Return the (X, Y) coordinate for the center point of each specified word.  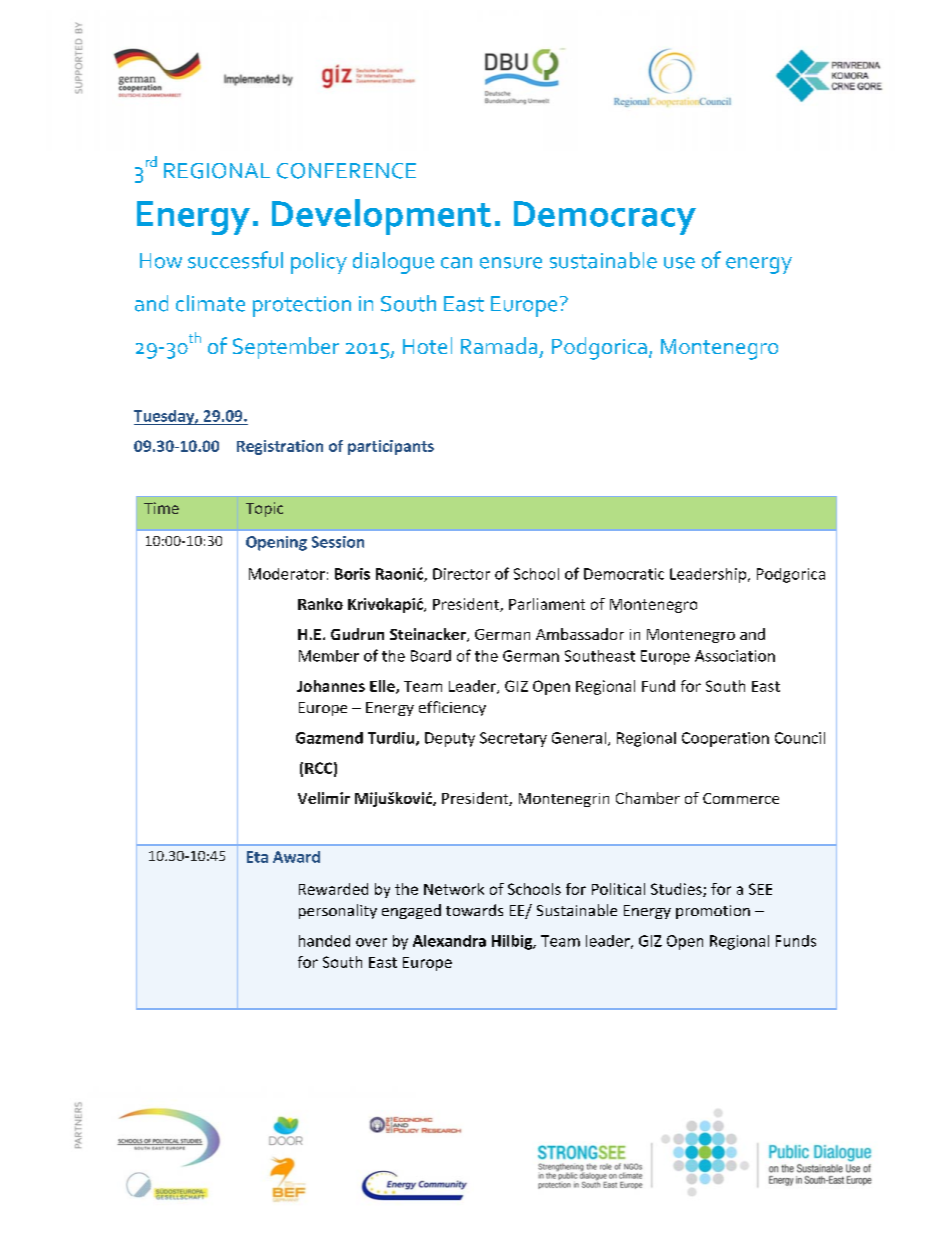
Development (381, 217)
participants (391, 447)
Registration (280, 447)
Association (735, 656)
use (679, 263)
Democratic (624, 574)
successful (235, 260)
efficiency (452, 708)
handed (324, 941)
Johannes (331, 686)
